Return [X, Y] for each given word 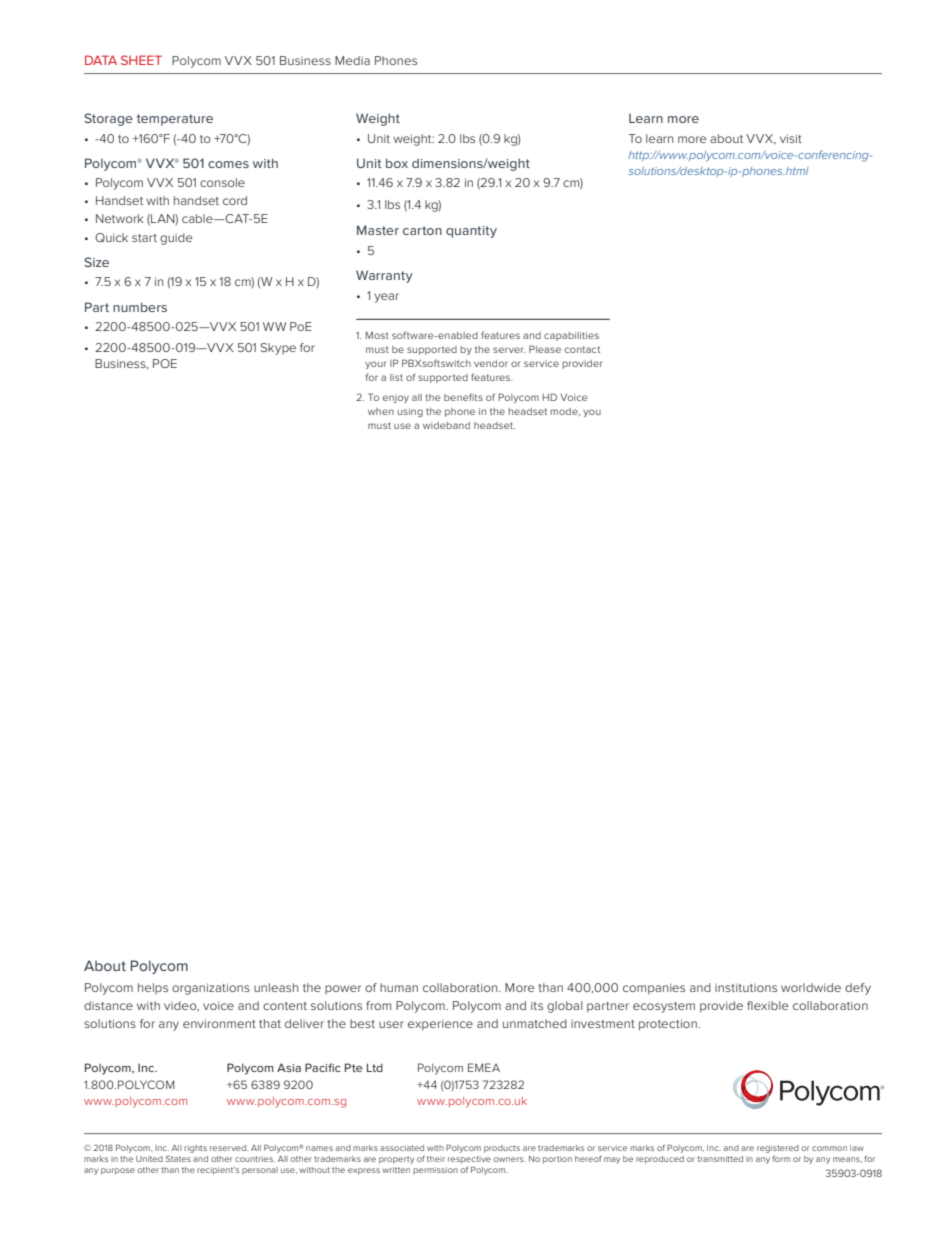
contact [582, 349]
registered [778, 1149]
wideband [446, 425]
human [399, 987]
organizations [211, 989]
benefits [463, 397]
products [502, 1149]
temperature [175, 120]
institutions [746, 987]
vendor [491, 363]
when [381, 411]
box [397, 163]
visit [791, 138]
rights [195, 1149]
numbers [140, 307]
